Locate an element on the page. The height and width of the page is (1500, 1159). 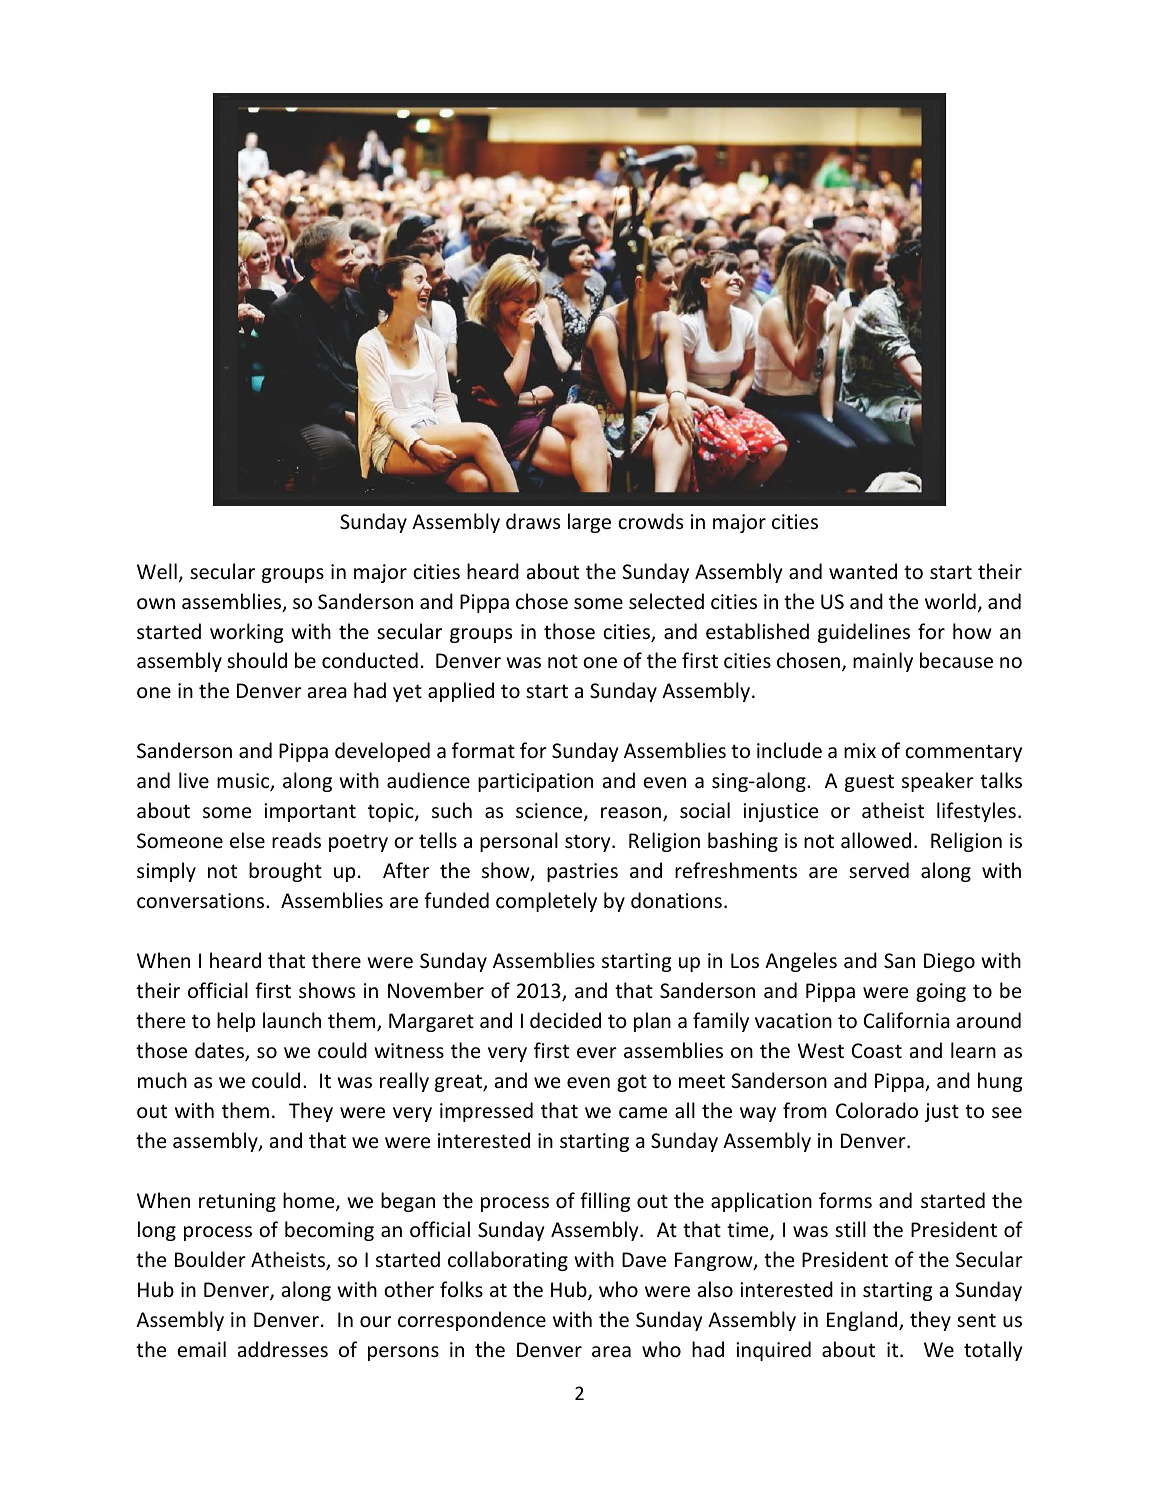
Well is located at coordinates (157, 571).
